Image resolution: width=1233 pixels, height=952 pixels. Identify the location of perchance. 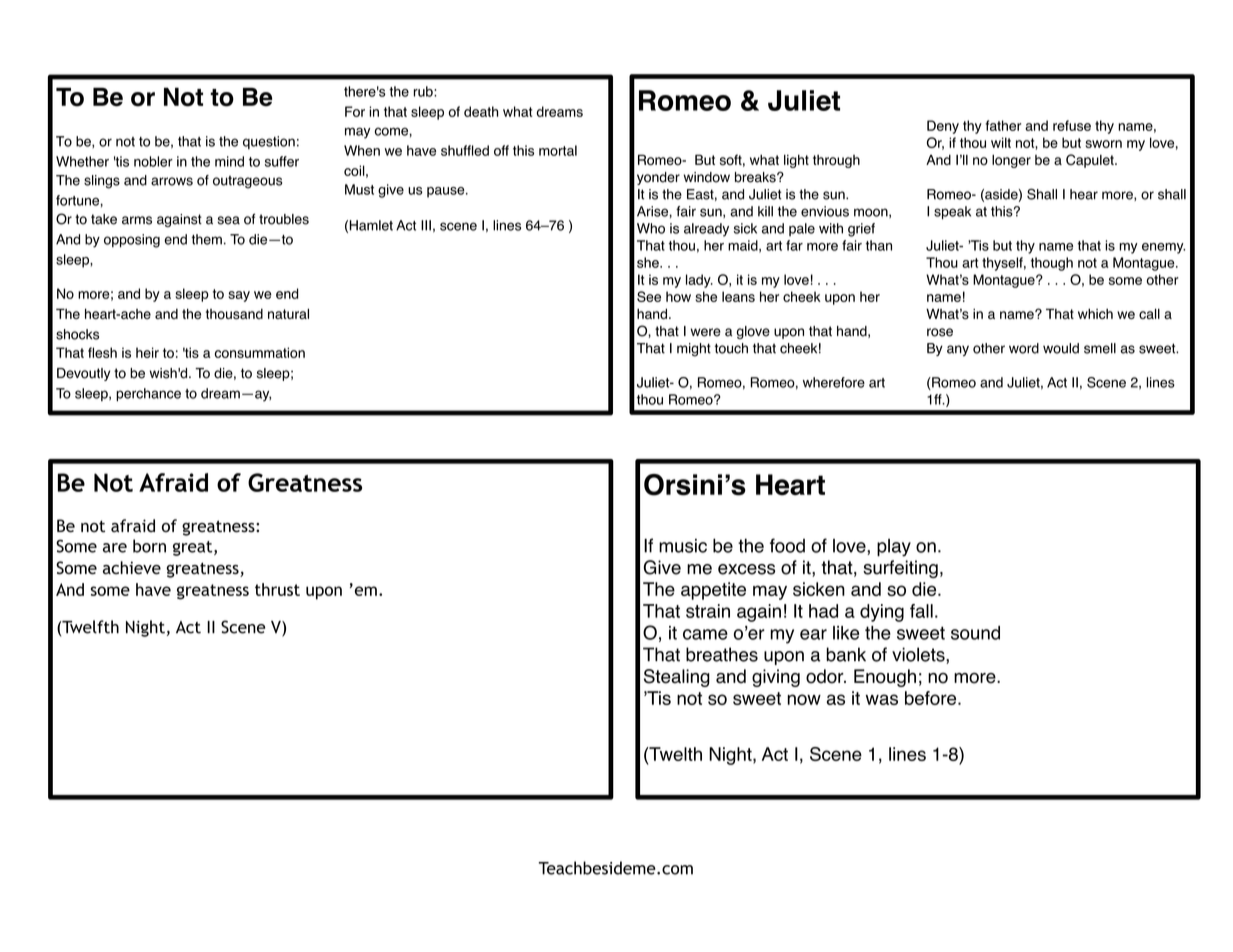
(148, 394).
